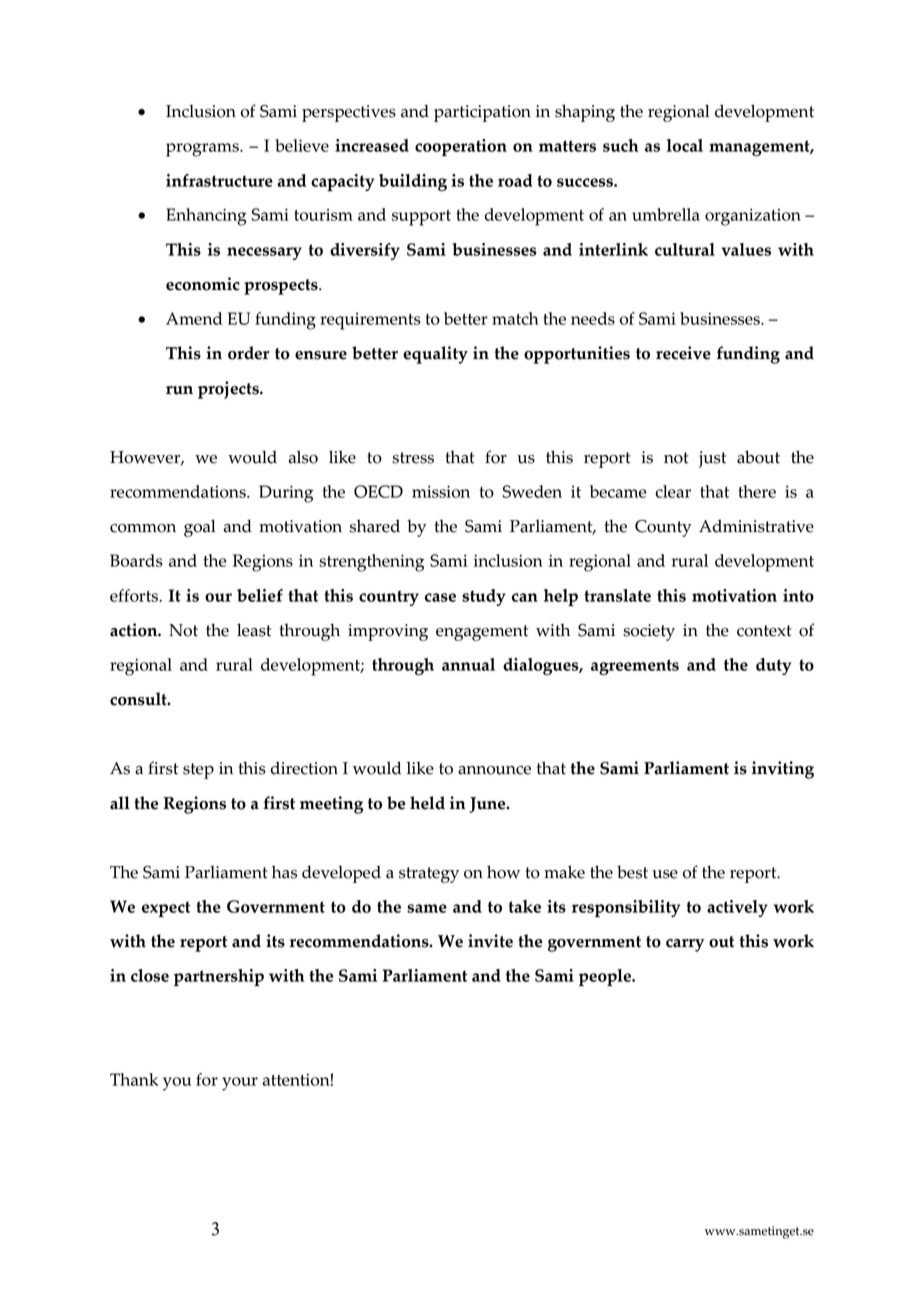 This document has height=1308, width=924. I want to click on programs, so click(203, 150).
